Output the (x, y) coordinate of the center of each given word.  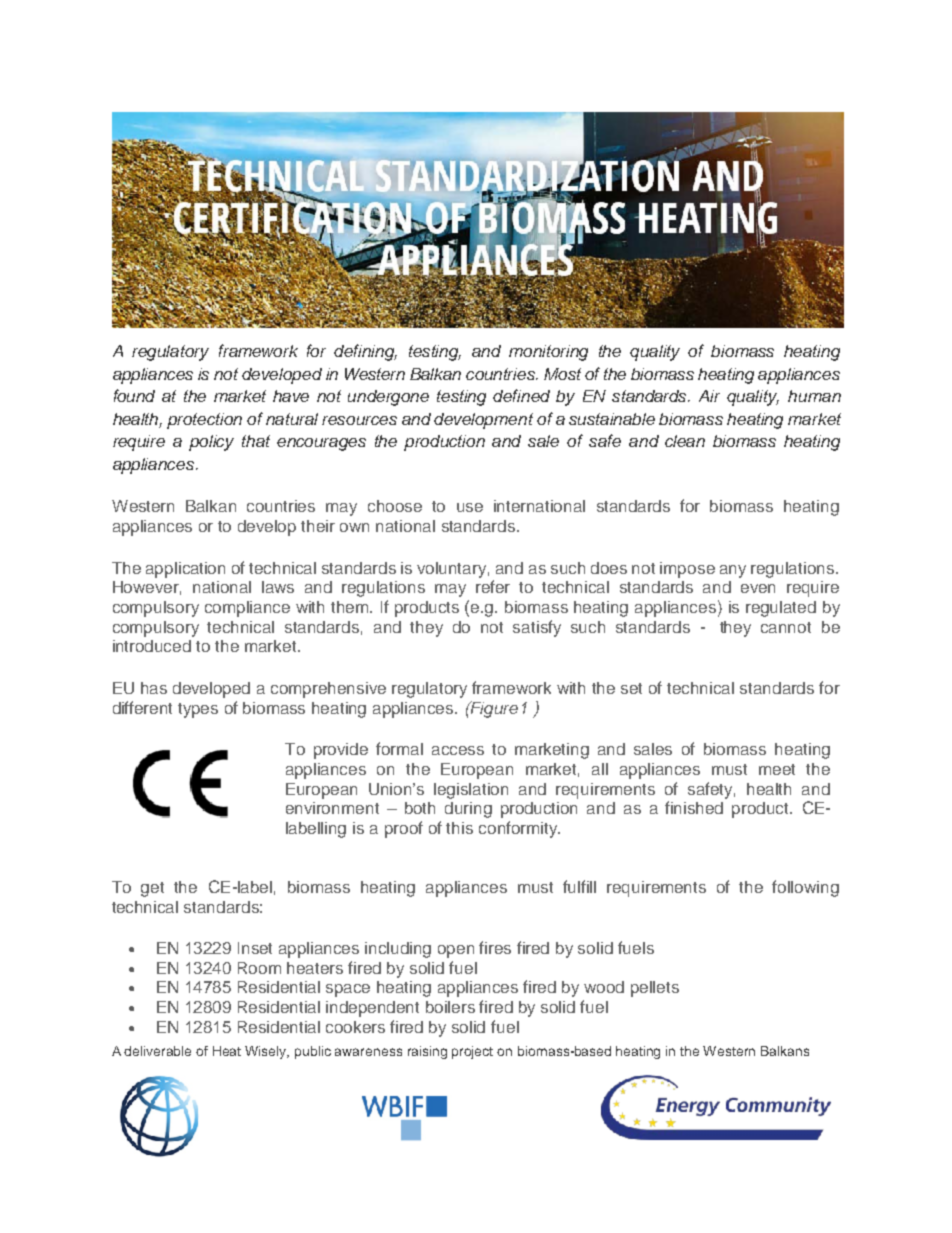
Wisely (267, 1052)
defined (521, 395)
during (468, 810)
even (758, 588)
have (291, 396)
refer (493, 586)
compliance (247, 609)
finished (694, 807)
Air (709, 396)
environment (332, 808)
